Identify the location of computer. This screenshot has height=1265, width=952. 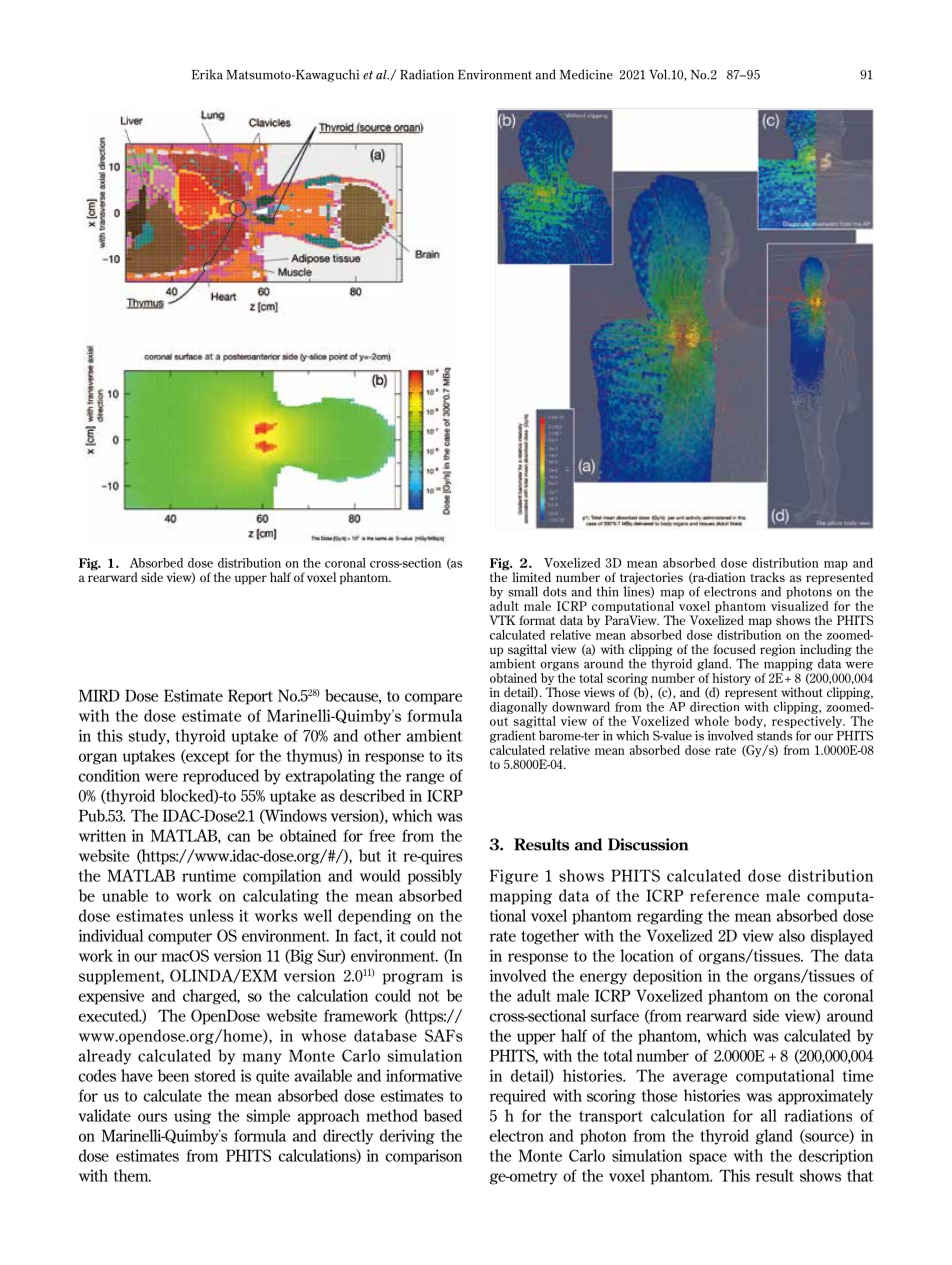
(180, 938).
